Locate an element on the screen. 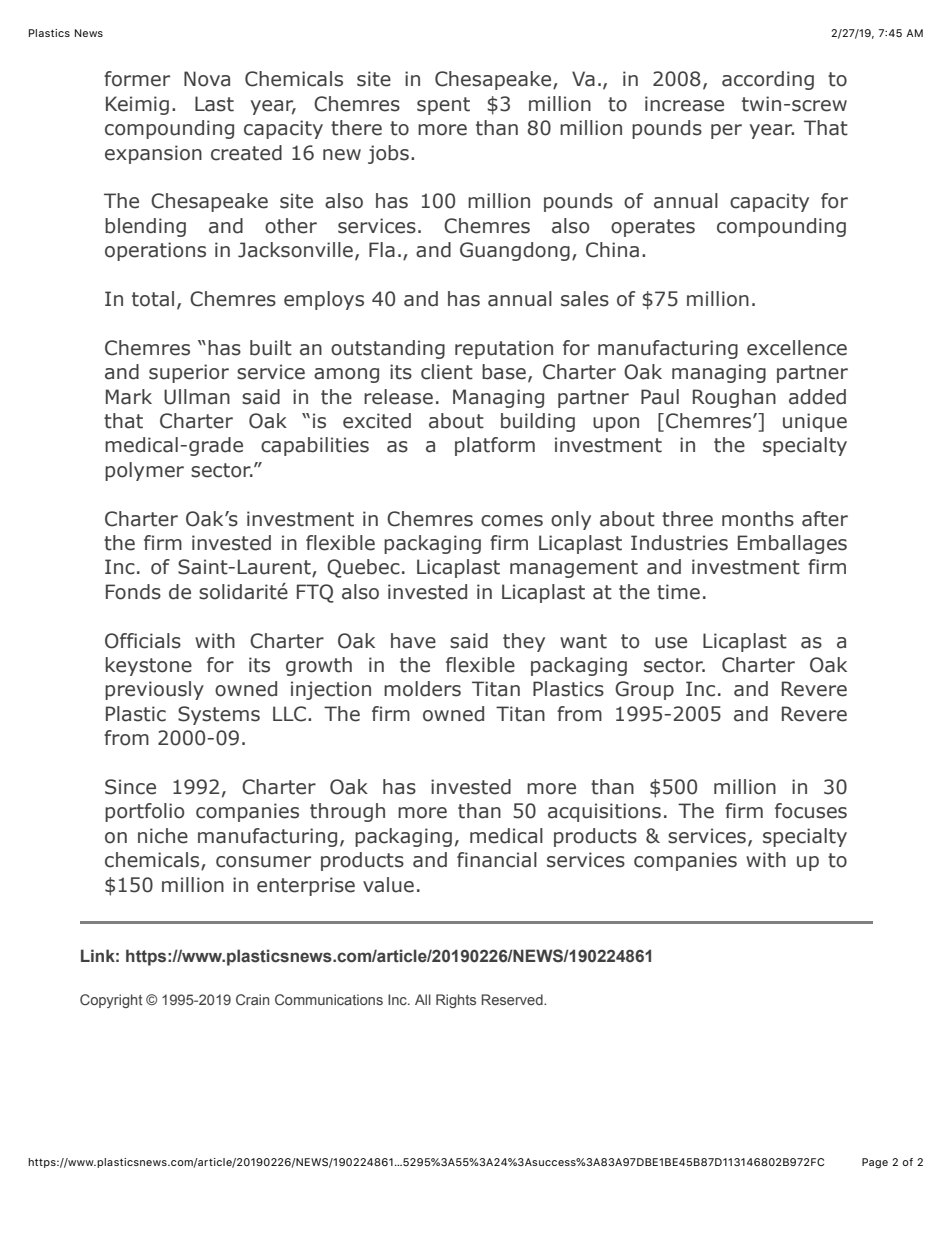  Copyright is located at coordinates (111, 1001).
